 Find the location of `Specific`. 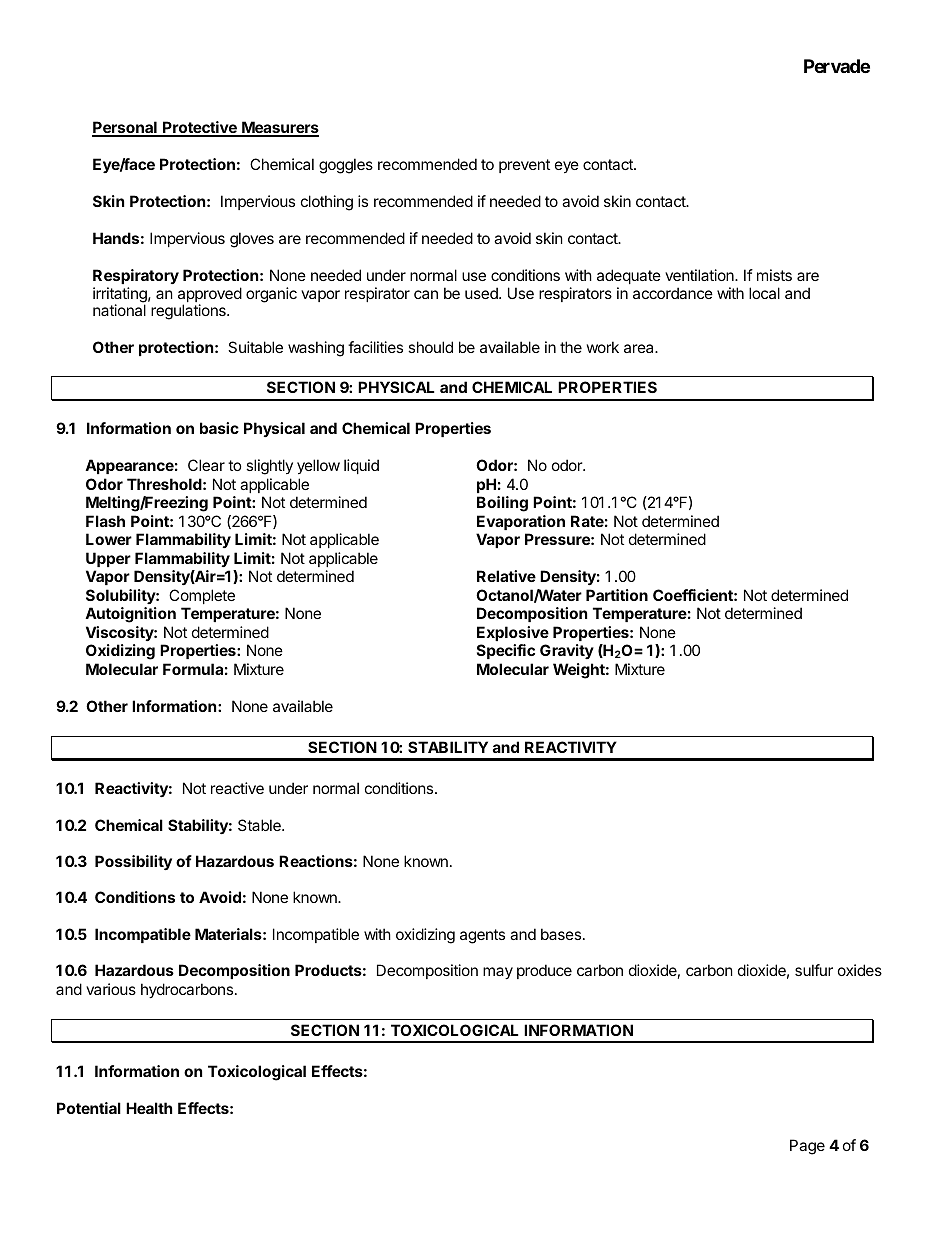

Specific is located at coordinates (506, 651).
